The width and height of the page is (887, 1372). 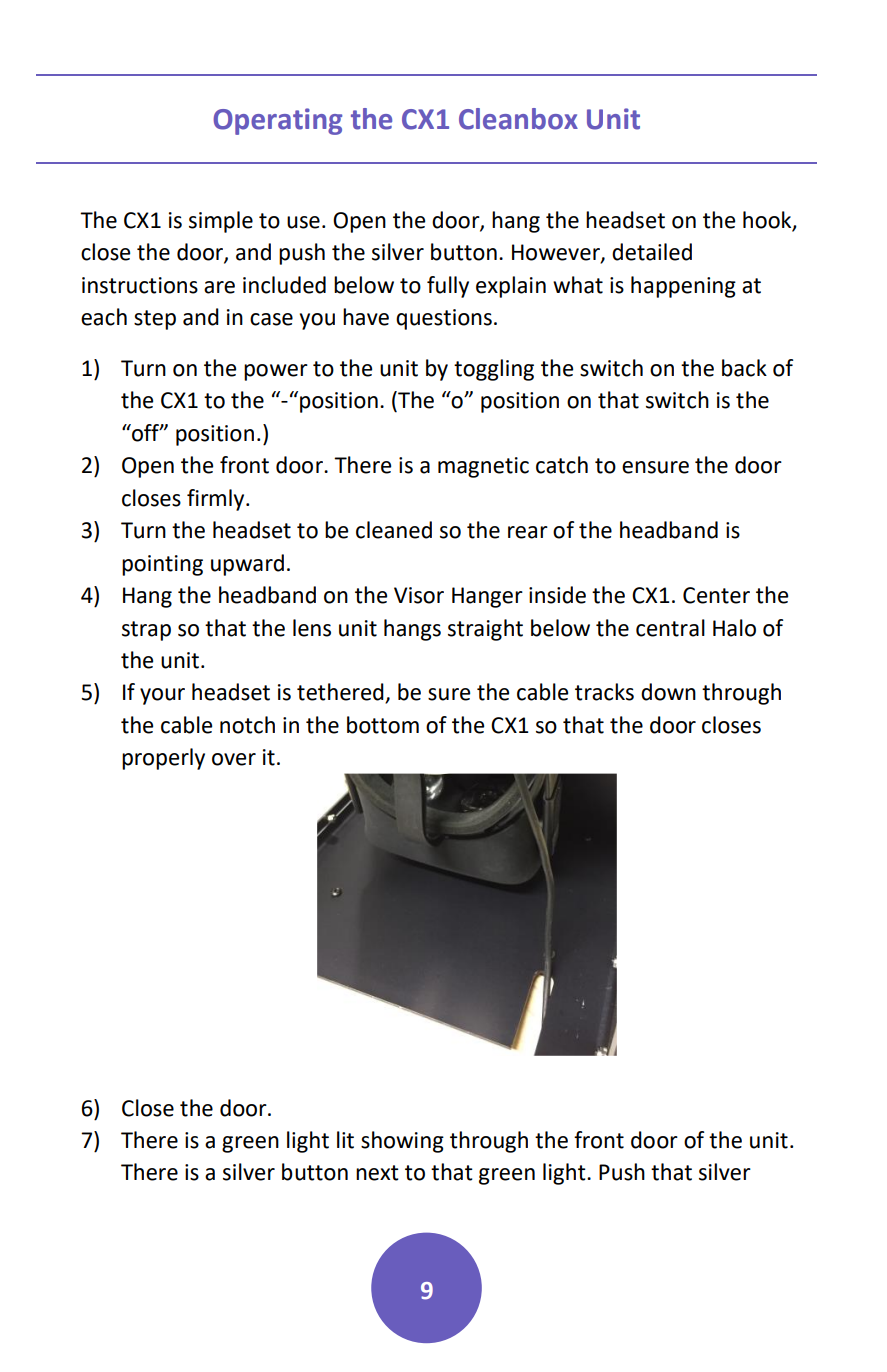 What do you see at coordinates (146, 631) in the page?
I see `strap` at bounding box center [146, 631].
